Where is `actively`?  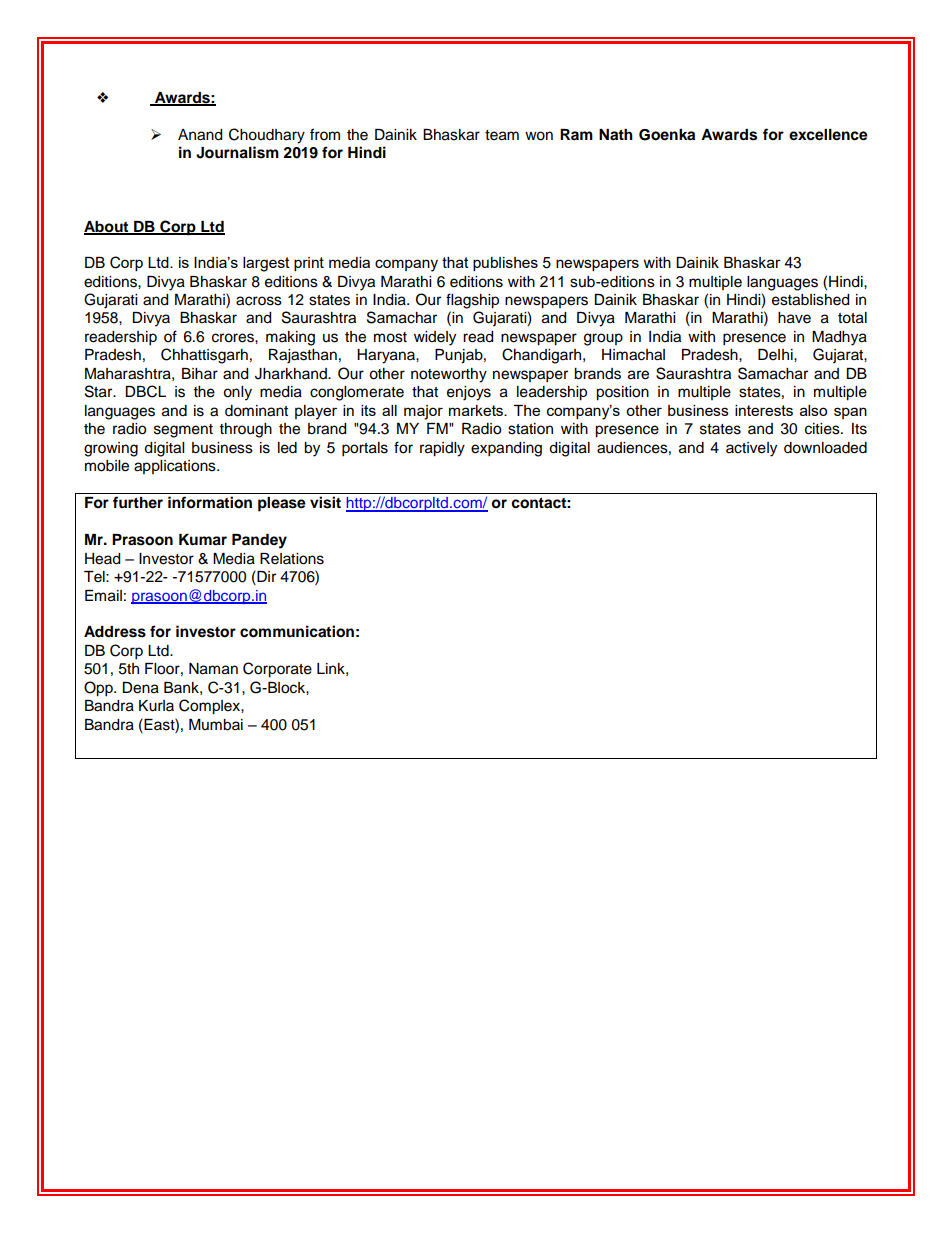
actively is located at coordinates (751, 449).
